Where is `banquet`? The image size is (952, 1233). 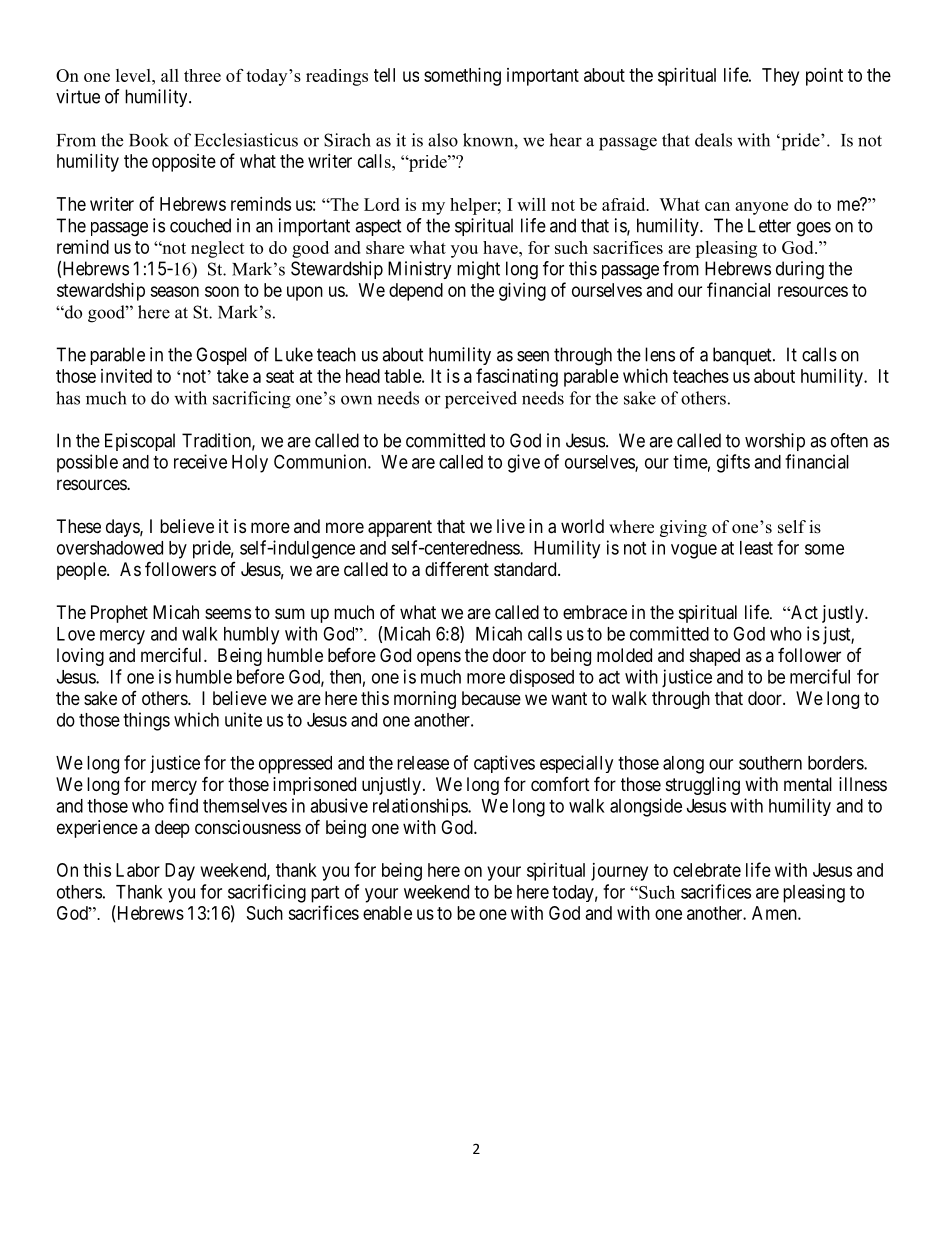
banquet is located at coordinates (743, 356).
